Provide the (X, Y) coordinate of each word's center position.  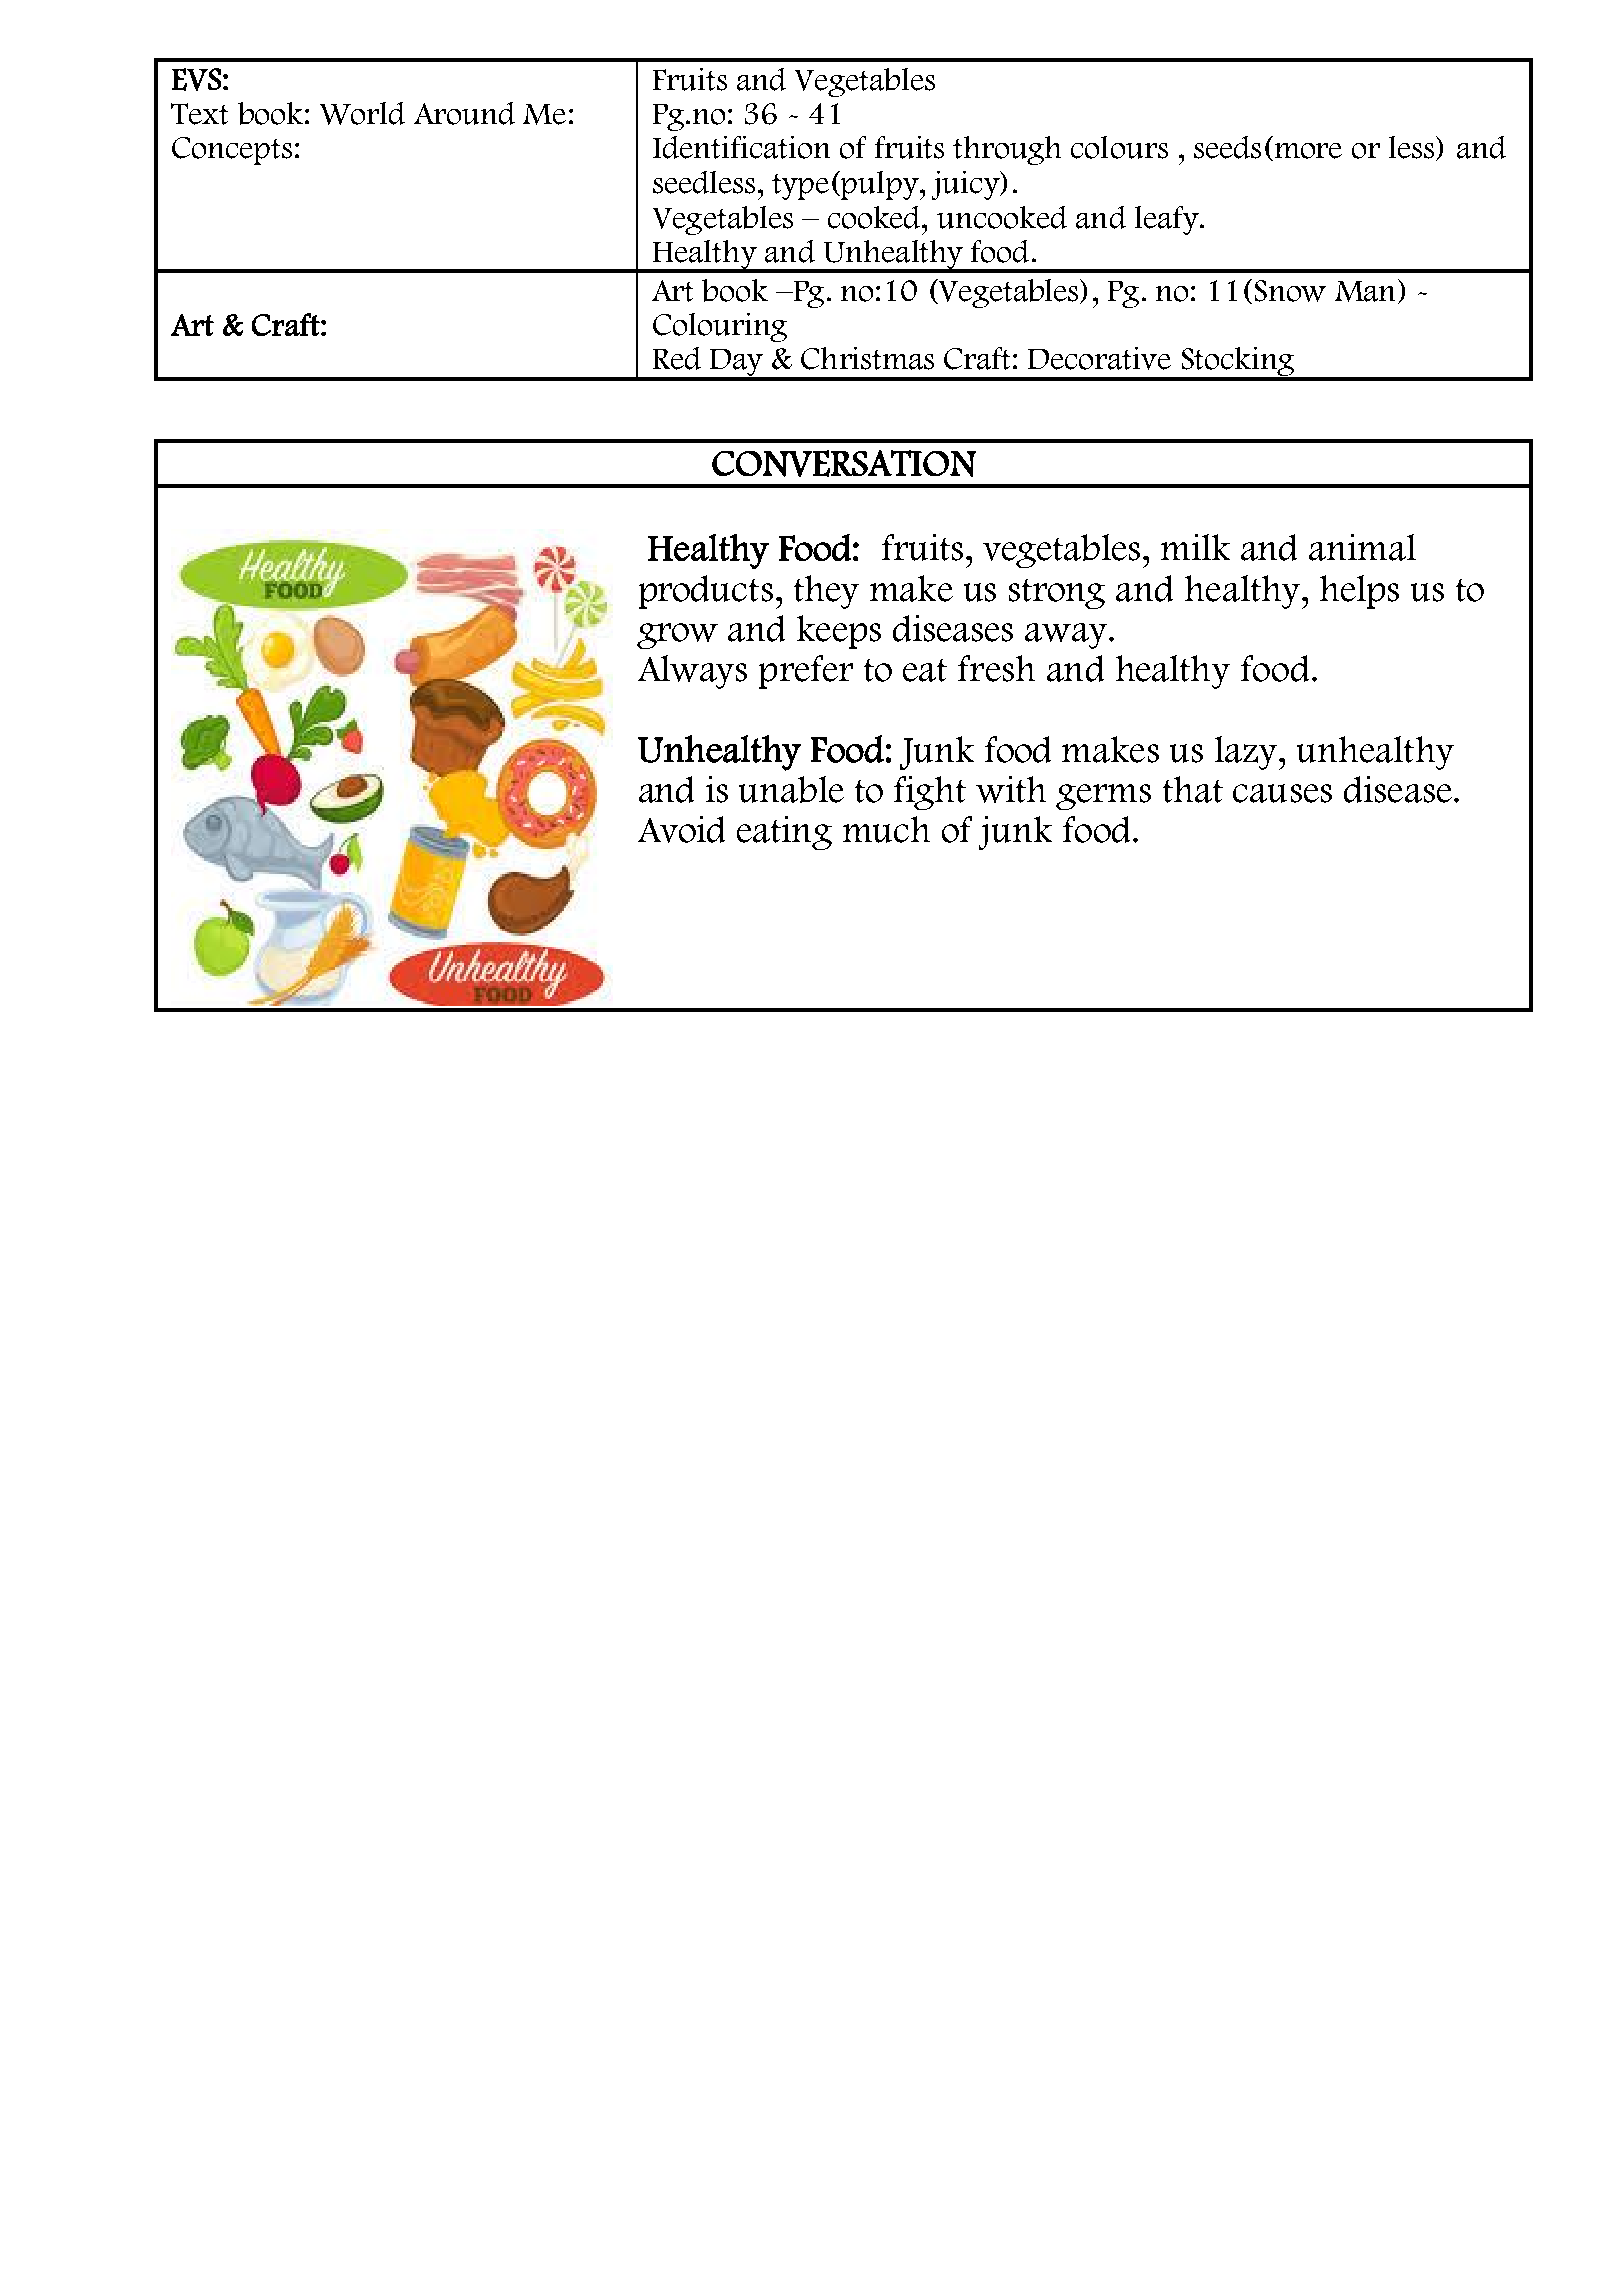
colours (1119, 147)
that (1193, 789)
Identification (741, 147)
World (362, 113)
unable (791, 789)
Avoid (681, 829)
